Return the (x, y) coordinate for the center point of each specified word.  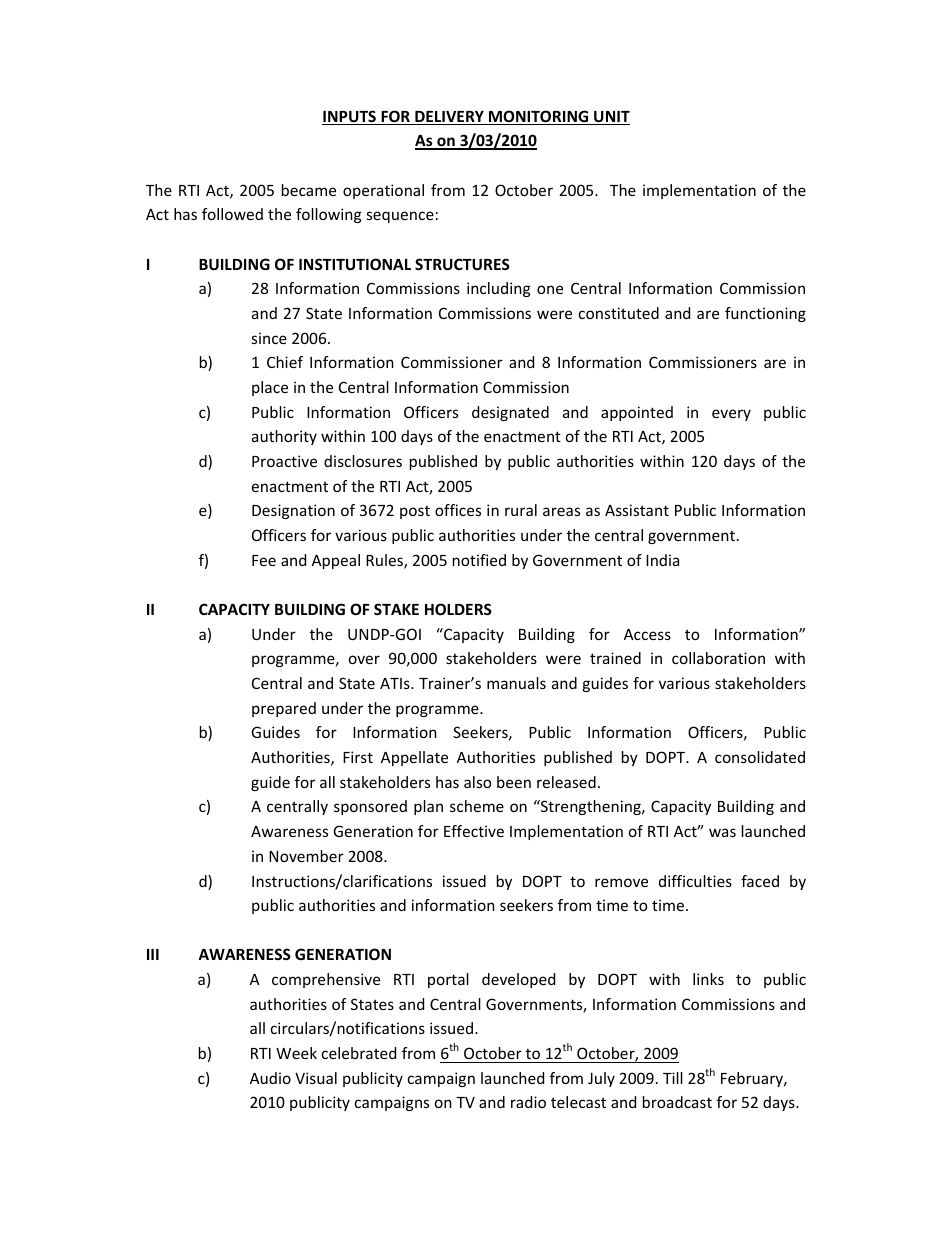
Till (673, 1078)
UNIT (611, 118)
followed (232, 214)
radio (528, 1102)
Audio (270, 1078)
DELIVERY (449, 118)
